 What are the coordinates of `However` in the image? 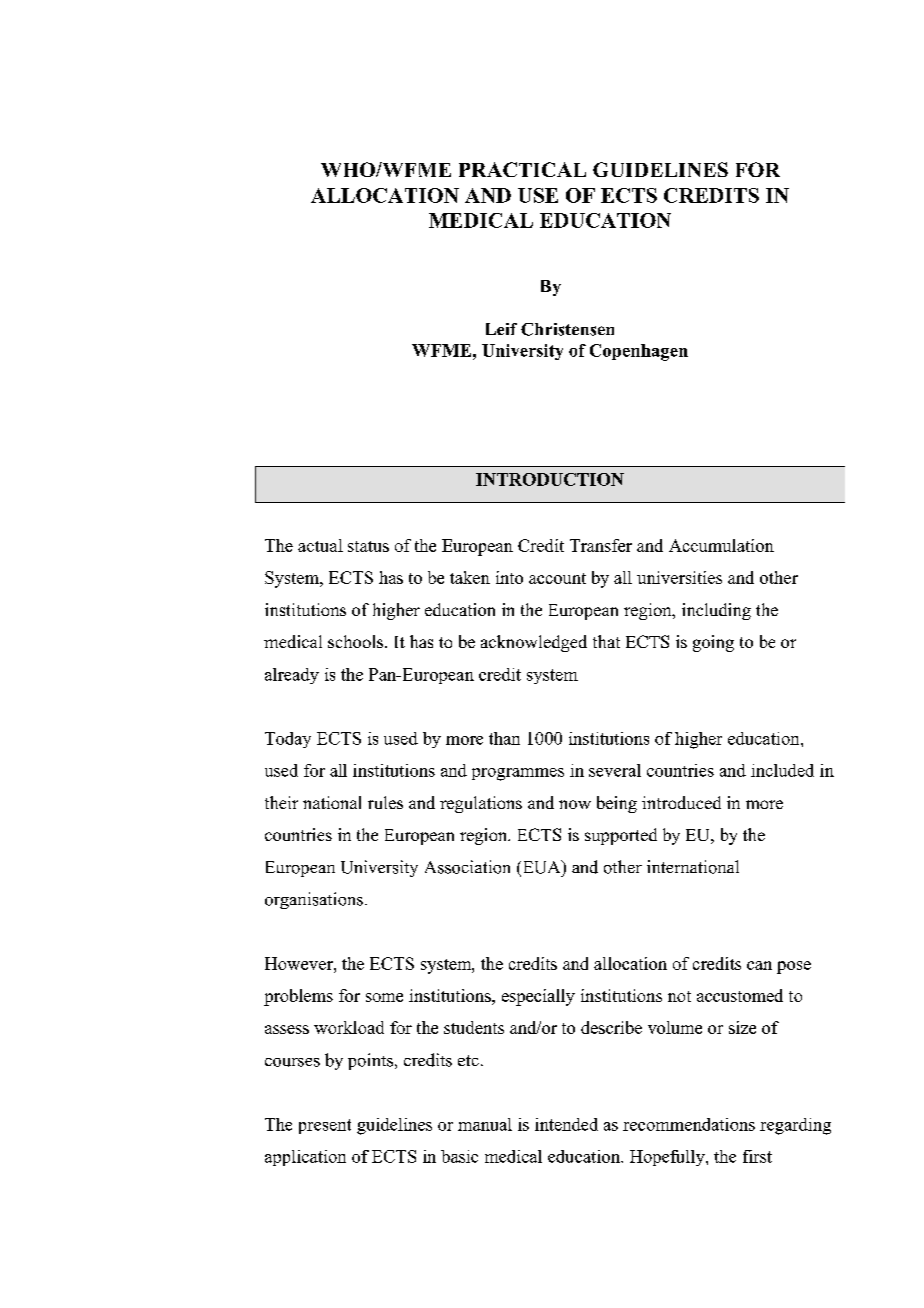 It's located at (300, 963).
